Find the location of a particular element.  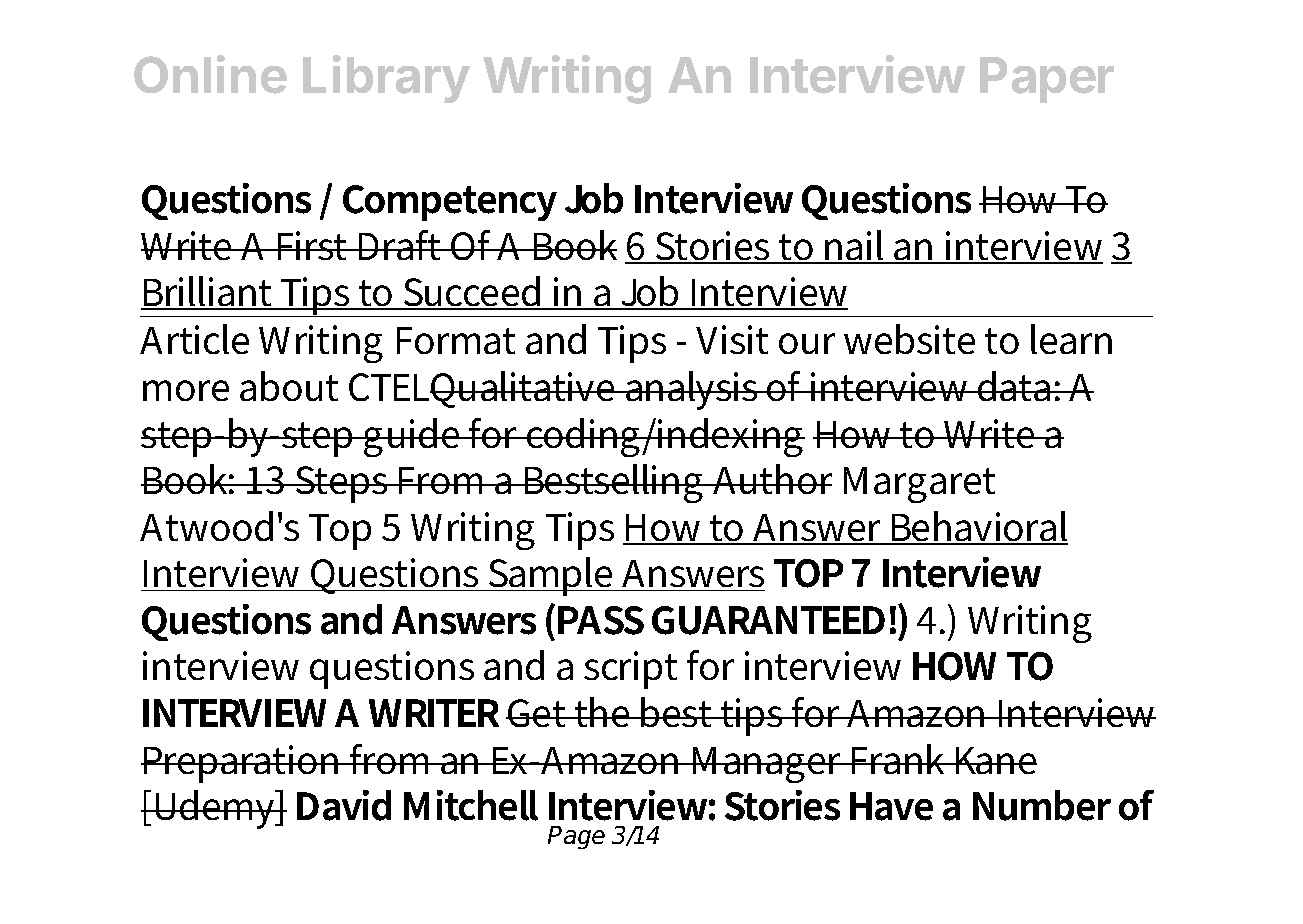

First is located at coordinates (313, 245).
